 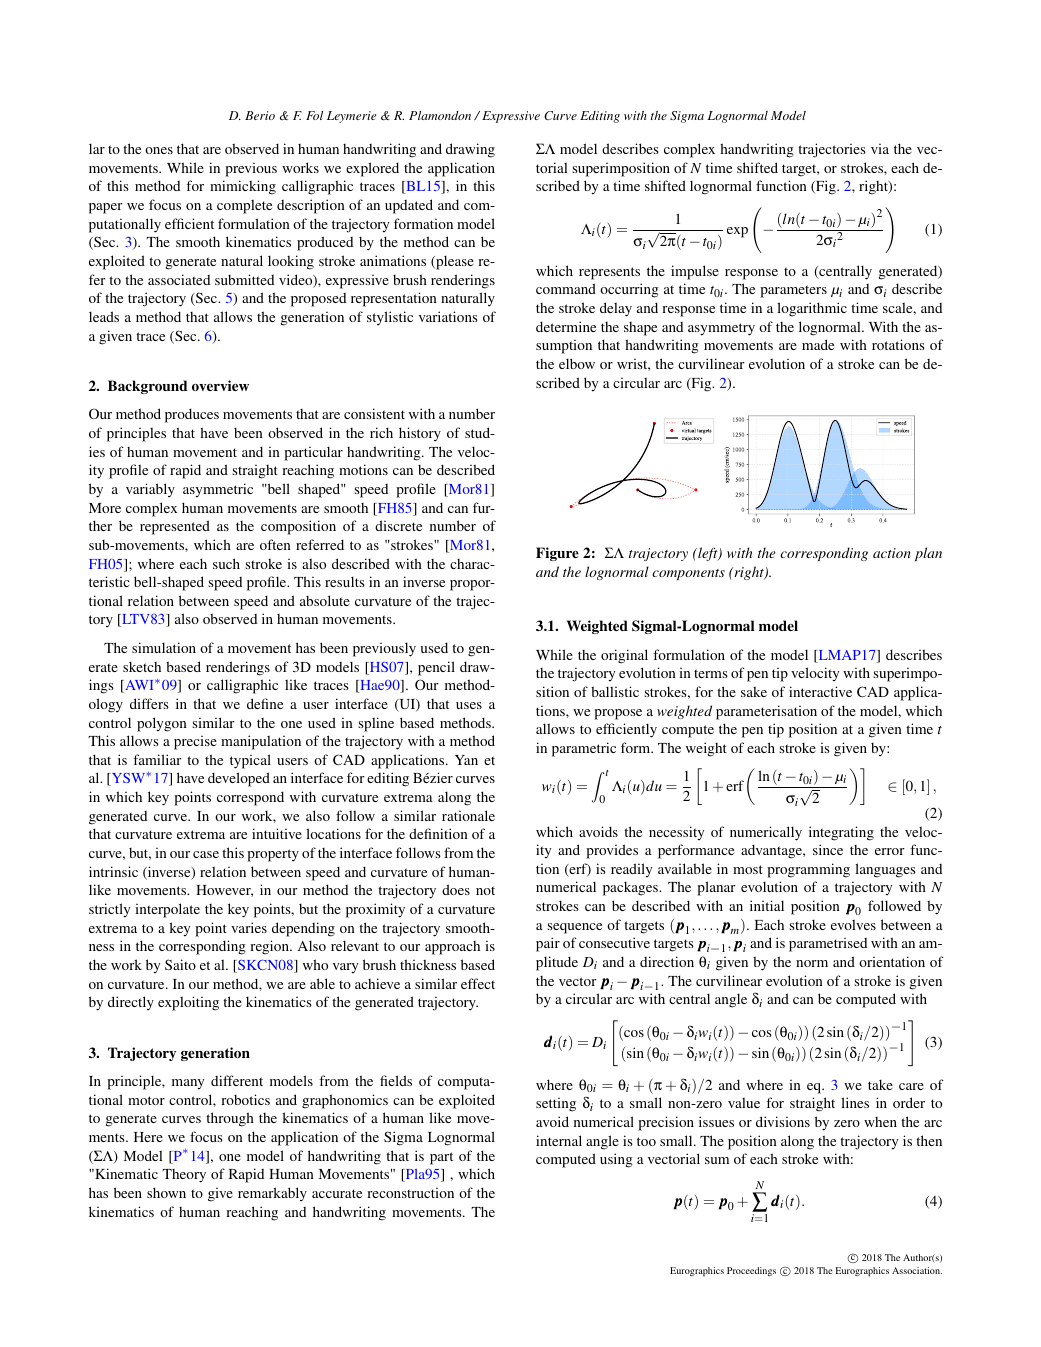 What do you see at coordinates (206, 854) in the page?
I see `case` at bounding box center [206, 854].
